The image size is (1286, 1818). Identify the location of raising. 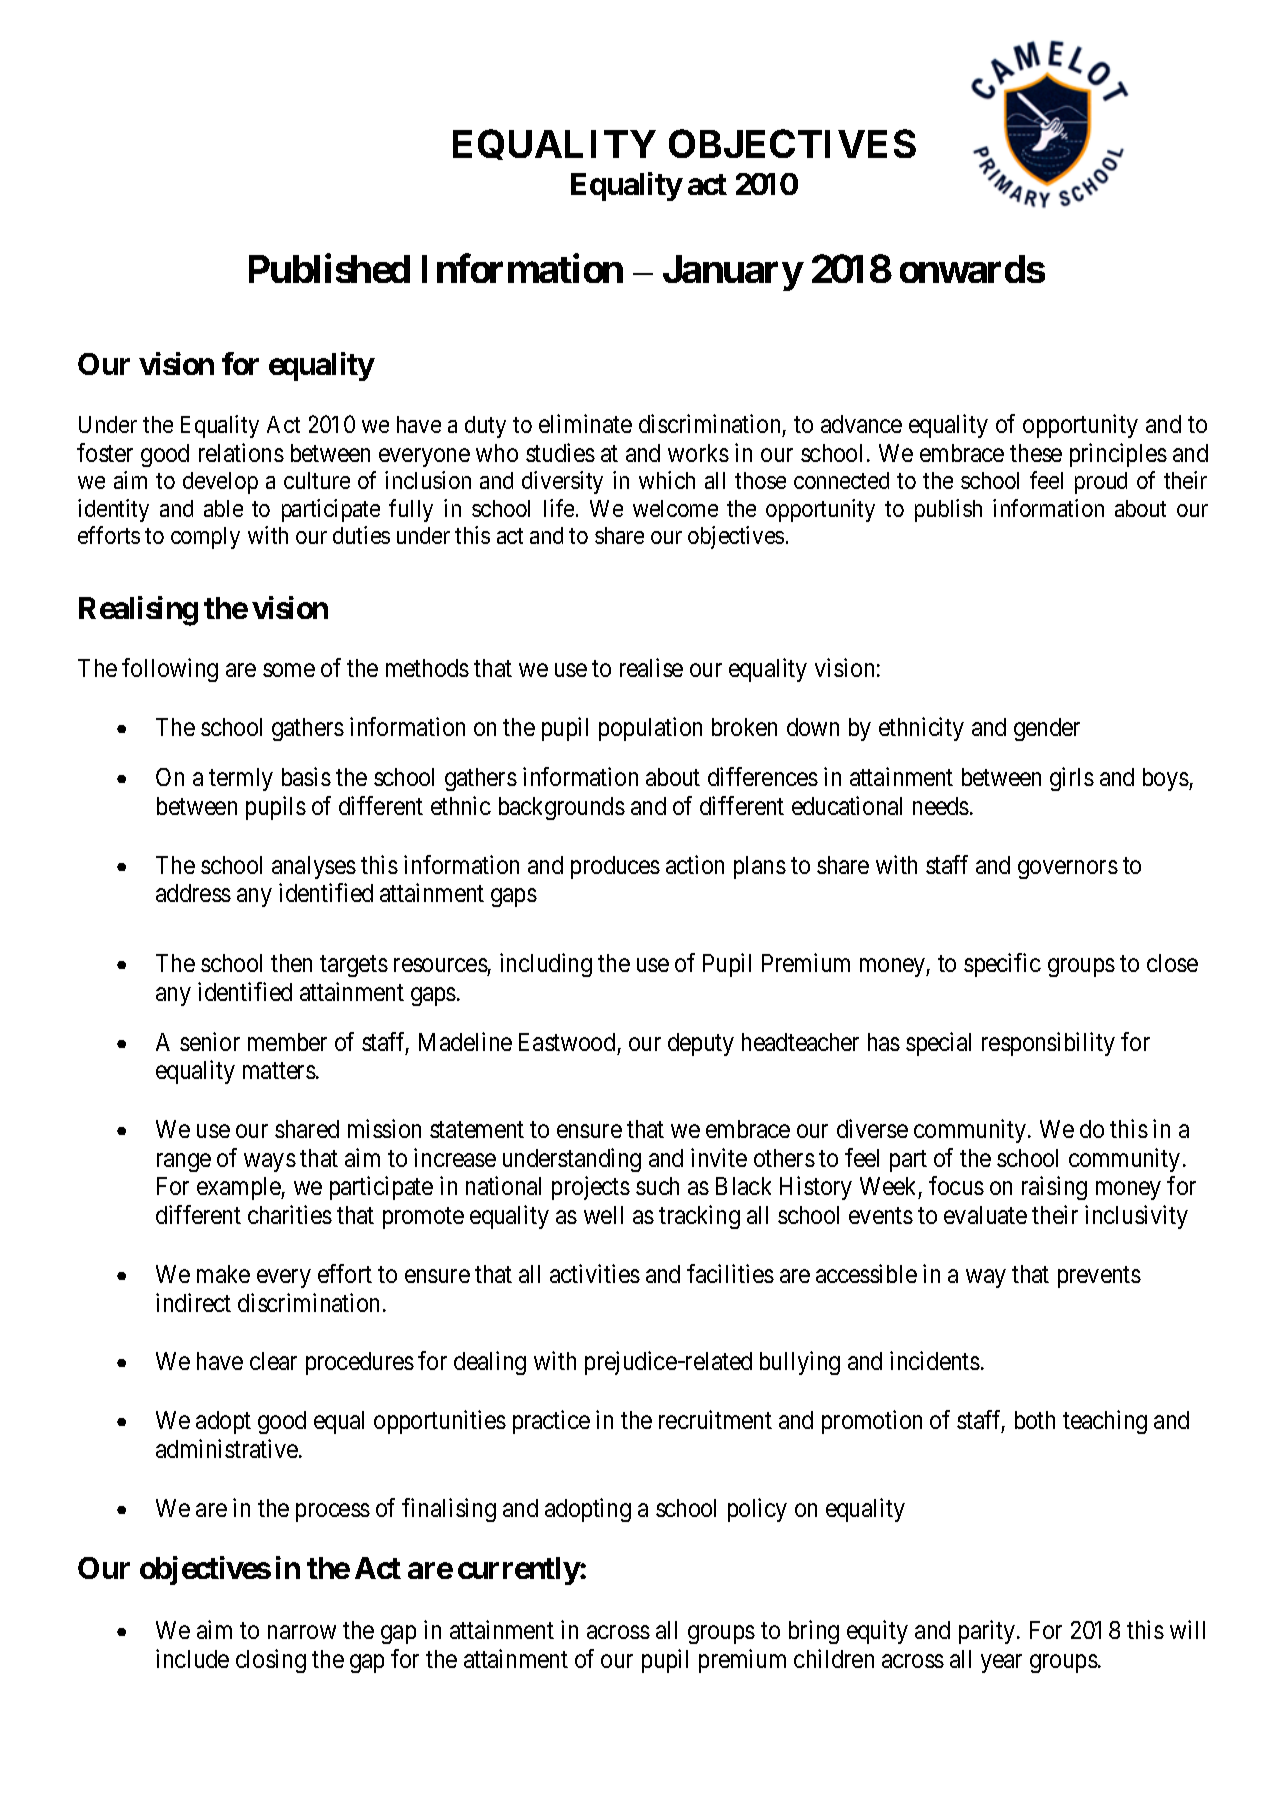
(1054, 1188).
